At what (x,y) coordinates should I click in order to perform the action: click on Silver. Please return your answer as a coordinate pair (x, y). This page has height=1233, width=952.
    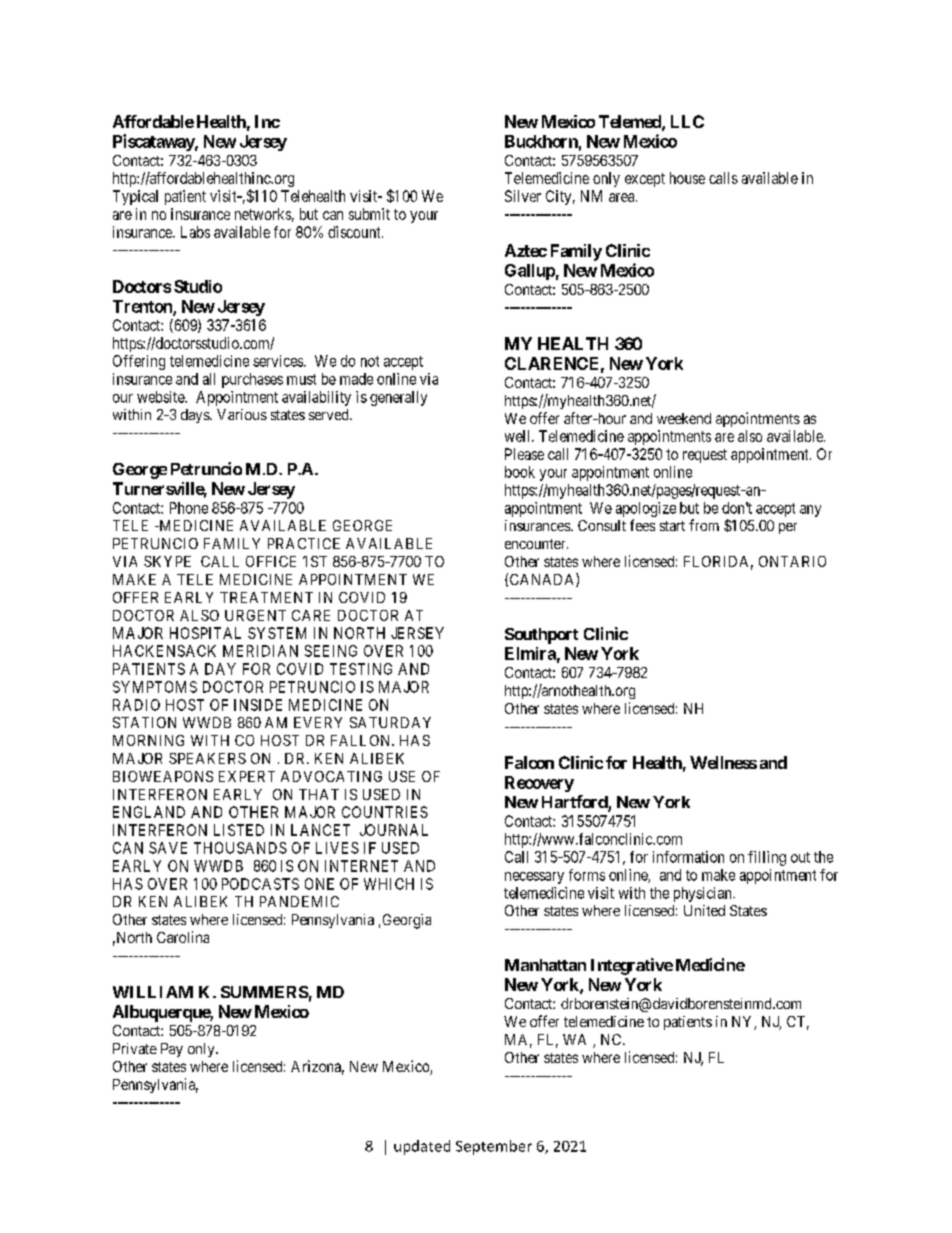
    Looking at the image, I should click on (523, 196).
